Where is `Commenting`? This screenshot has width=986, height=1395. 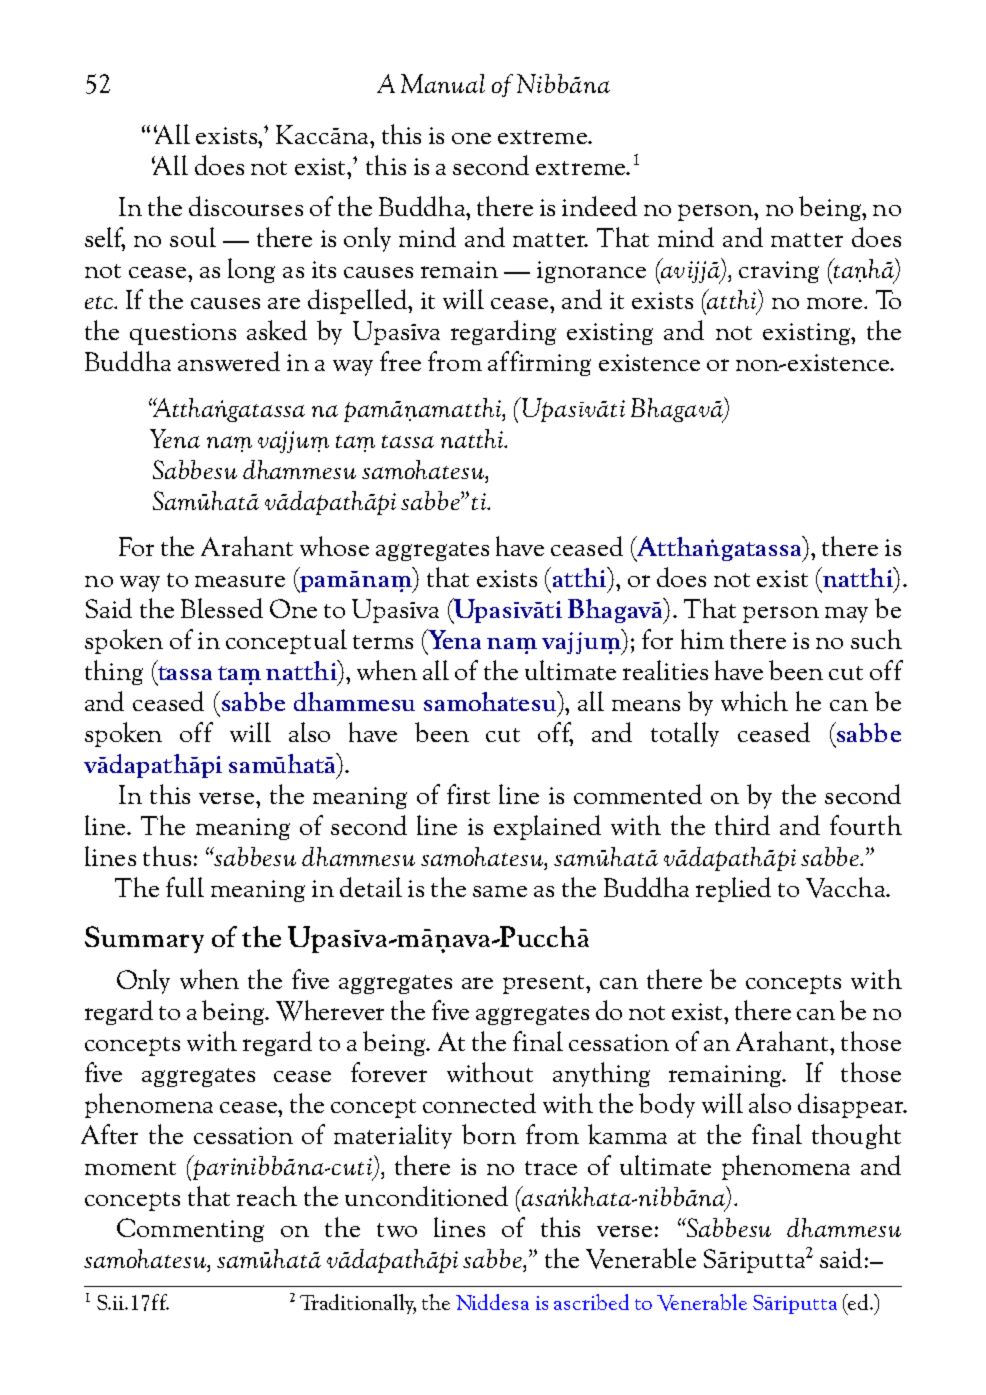 Commenting is located at coordinates (190, 1230).
